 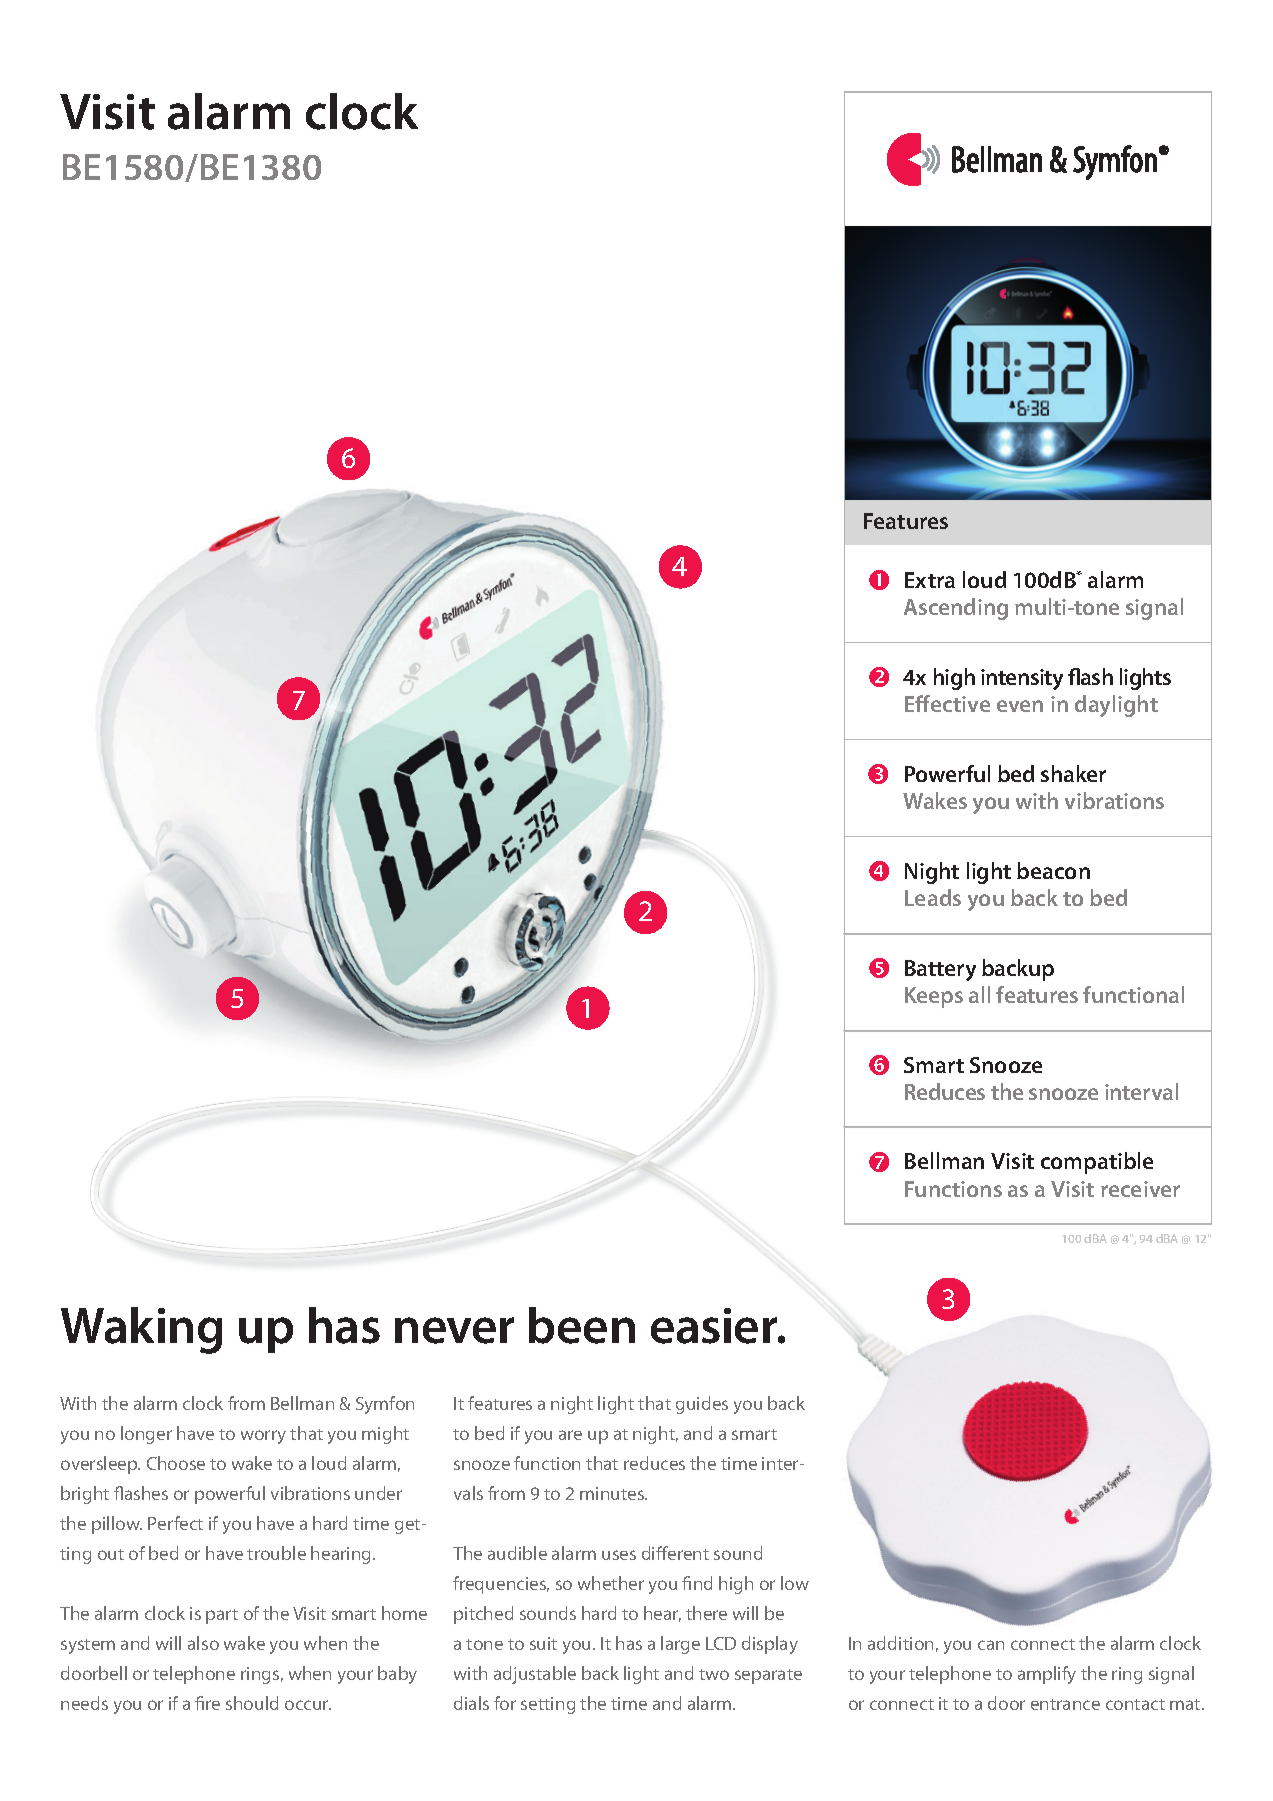 What do you see at coordinates (203, 1643) in the document?
I see `also` at bounding box center [203, 1643].
